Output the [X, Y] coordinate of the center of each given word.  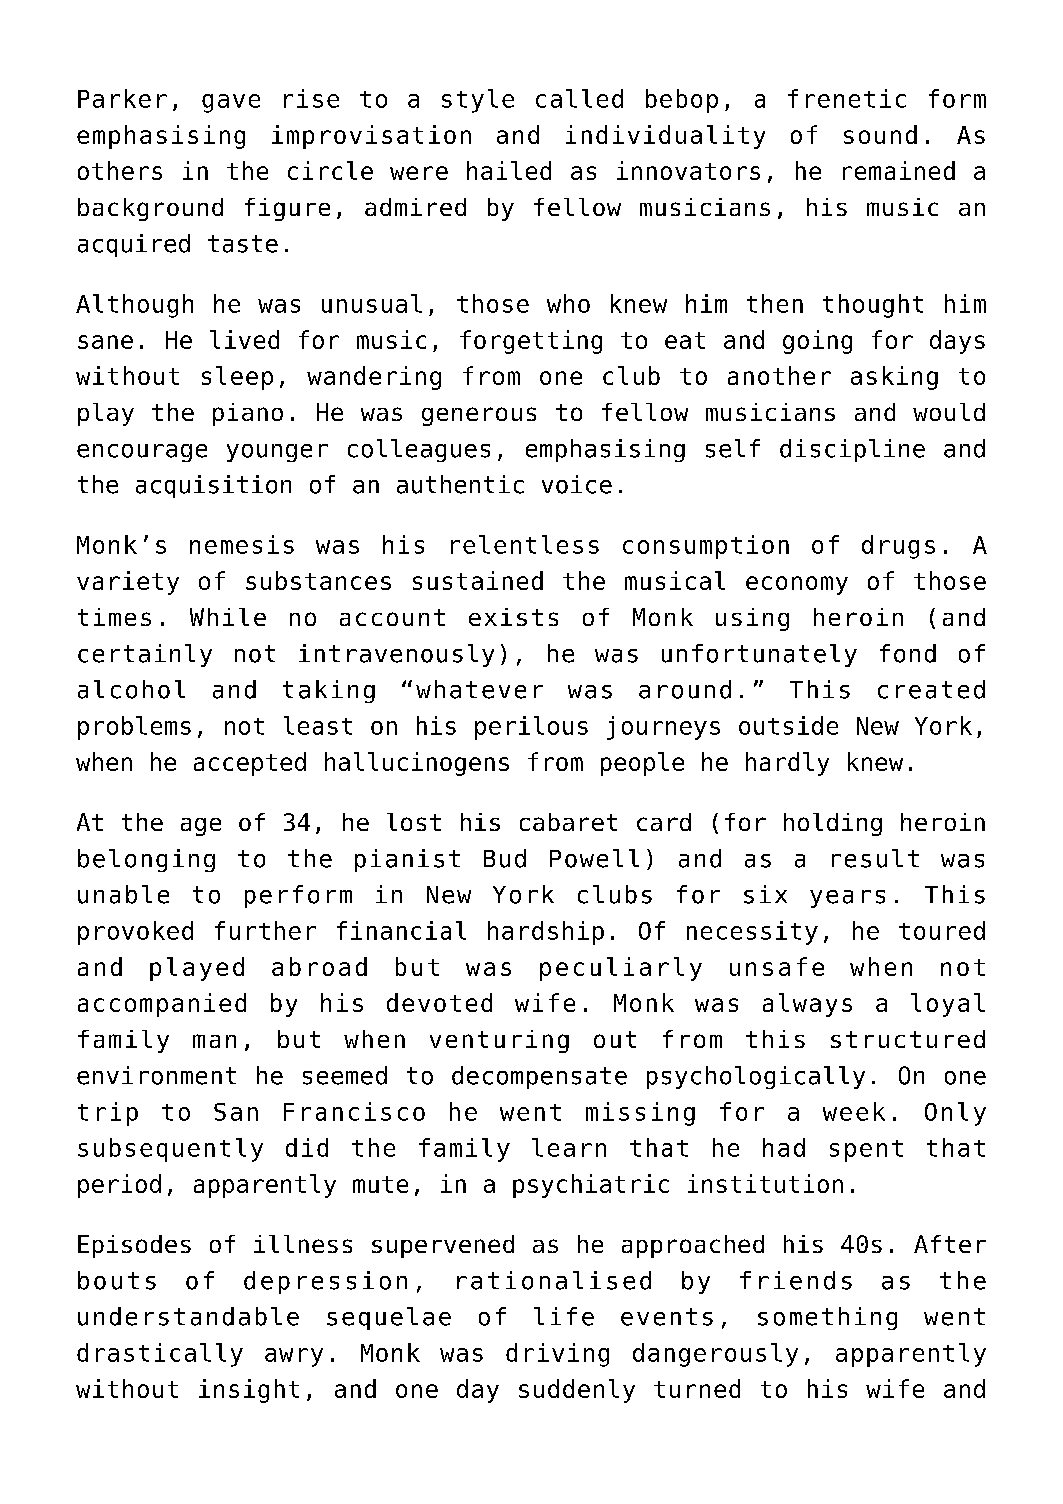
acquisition [213, 486]
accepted [250, 764]
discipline [852, 450]
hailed [509, 170]
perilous [531, 728]
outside [788, 725]
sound [880, 134]
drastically [160, 1355]
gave [231, 103]
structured [908, 1039]
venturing [499, 1041]
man [214, 1041]
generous [479, 416]
